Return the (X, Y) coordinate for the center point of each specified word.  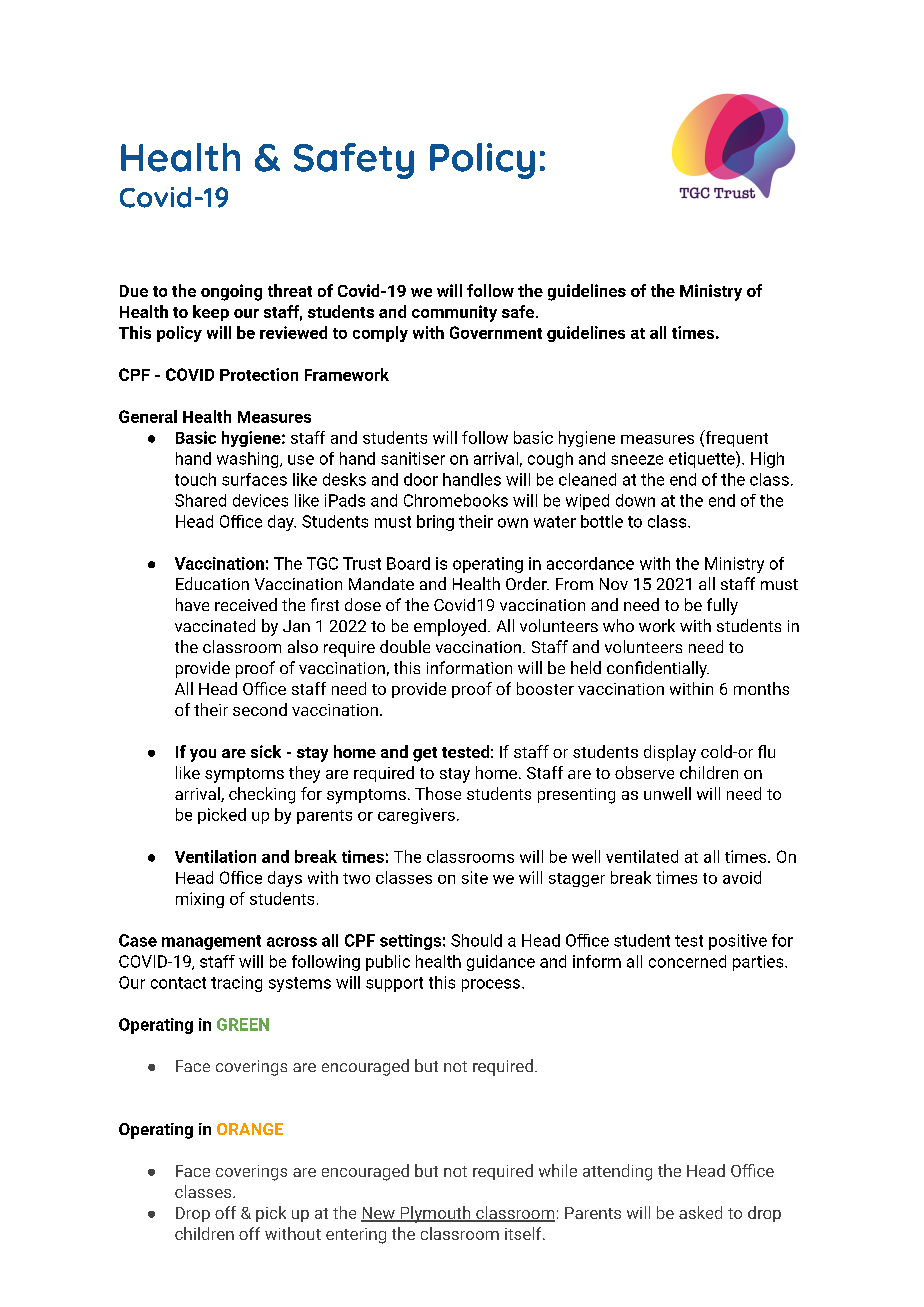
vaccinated (215, 625)
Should (476, 940)
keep (211, 313)
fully (722, 606)
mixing (200, 900)
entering (356, 1236)
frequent (735, 438)
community (454, 313)
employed (450, 627)
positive (738, 942)
